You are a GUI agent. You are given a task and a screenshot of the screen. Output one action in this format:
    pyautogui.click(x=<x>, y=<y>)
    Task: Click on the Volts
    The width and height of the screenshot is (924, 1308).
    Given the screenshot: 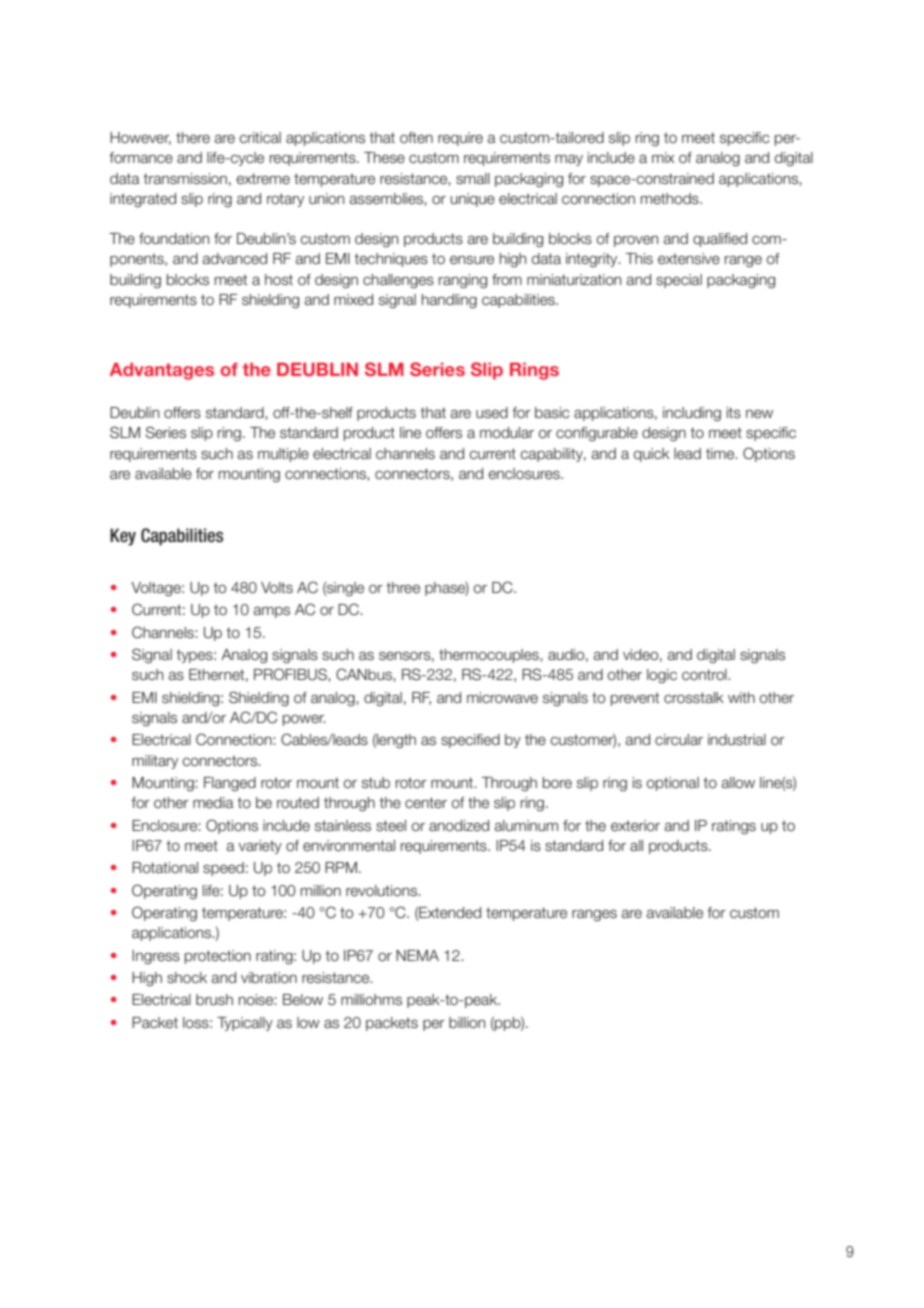 What is the action you would take?
    pyautogui.click(x=277, y=588)
